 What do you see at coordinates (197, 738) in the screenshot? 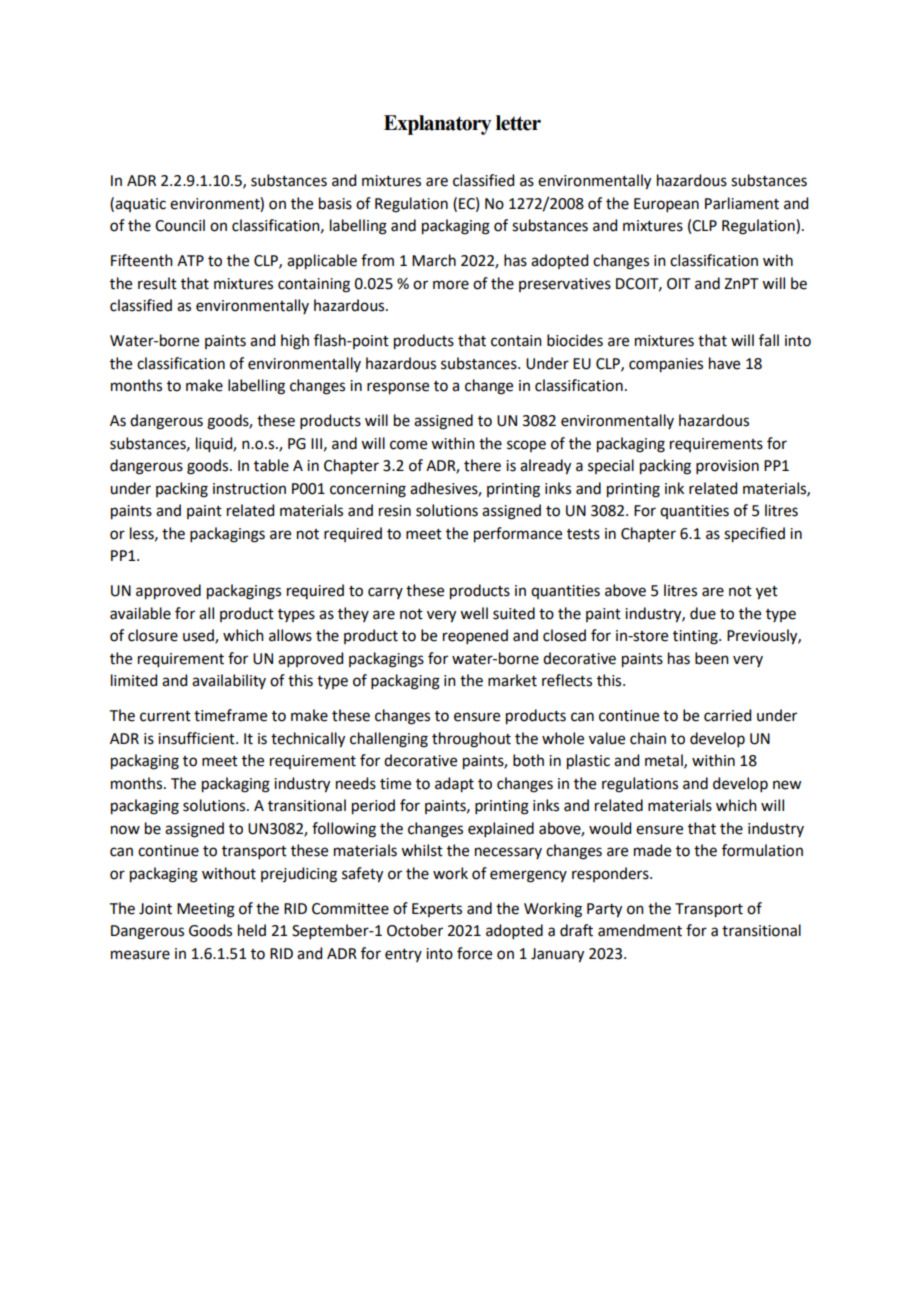
I see `insufficient` at bounding box center [197, 738].
